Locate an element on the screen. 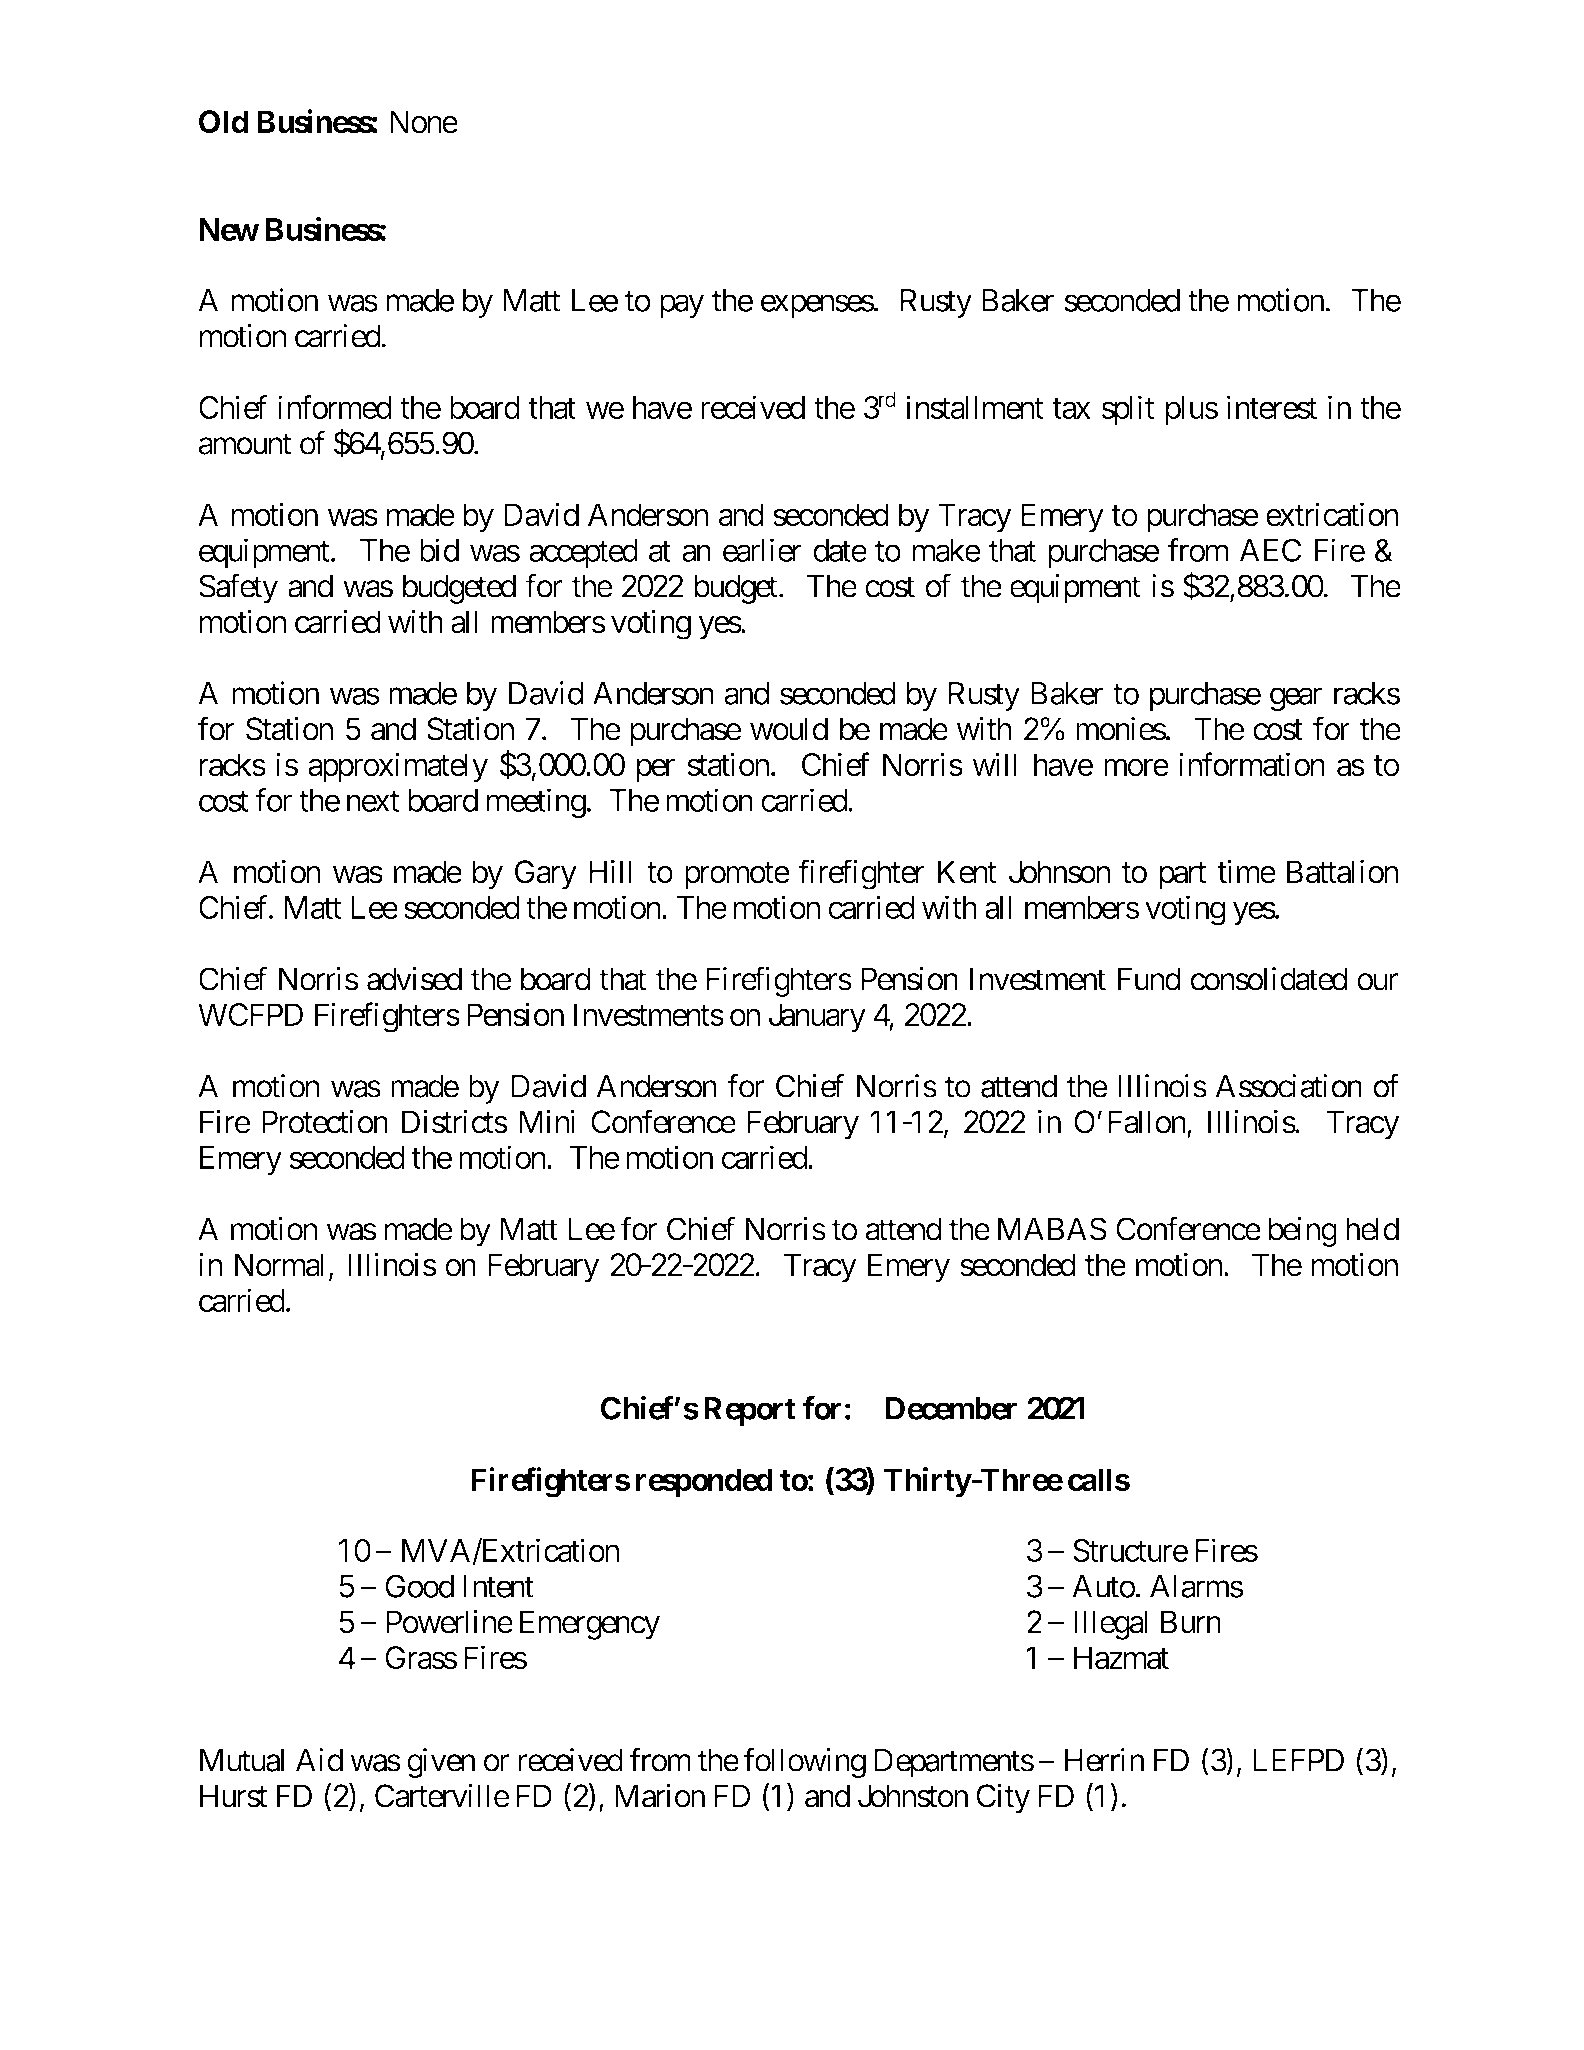  Johnston is located at coordinates (913, 1796).
